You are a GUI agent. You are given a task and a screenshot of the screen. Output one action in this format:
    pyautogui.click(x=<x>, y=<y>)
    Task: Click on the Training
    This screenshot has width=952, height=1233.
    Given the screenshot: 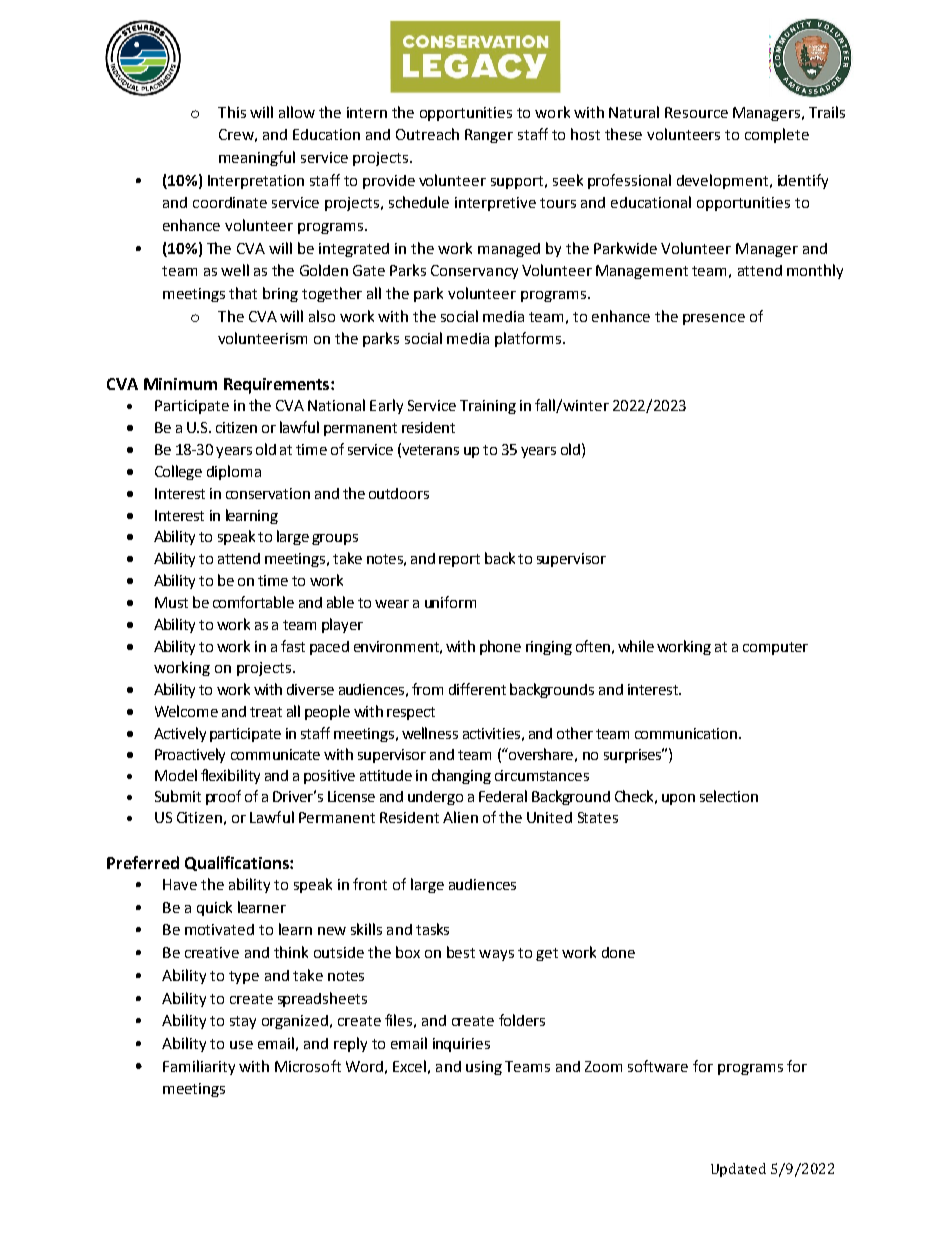 What is the action you would take?
    pyautogui.click(x=488, y=407)
